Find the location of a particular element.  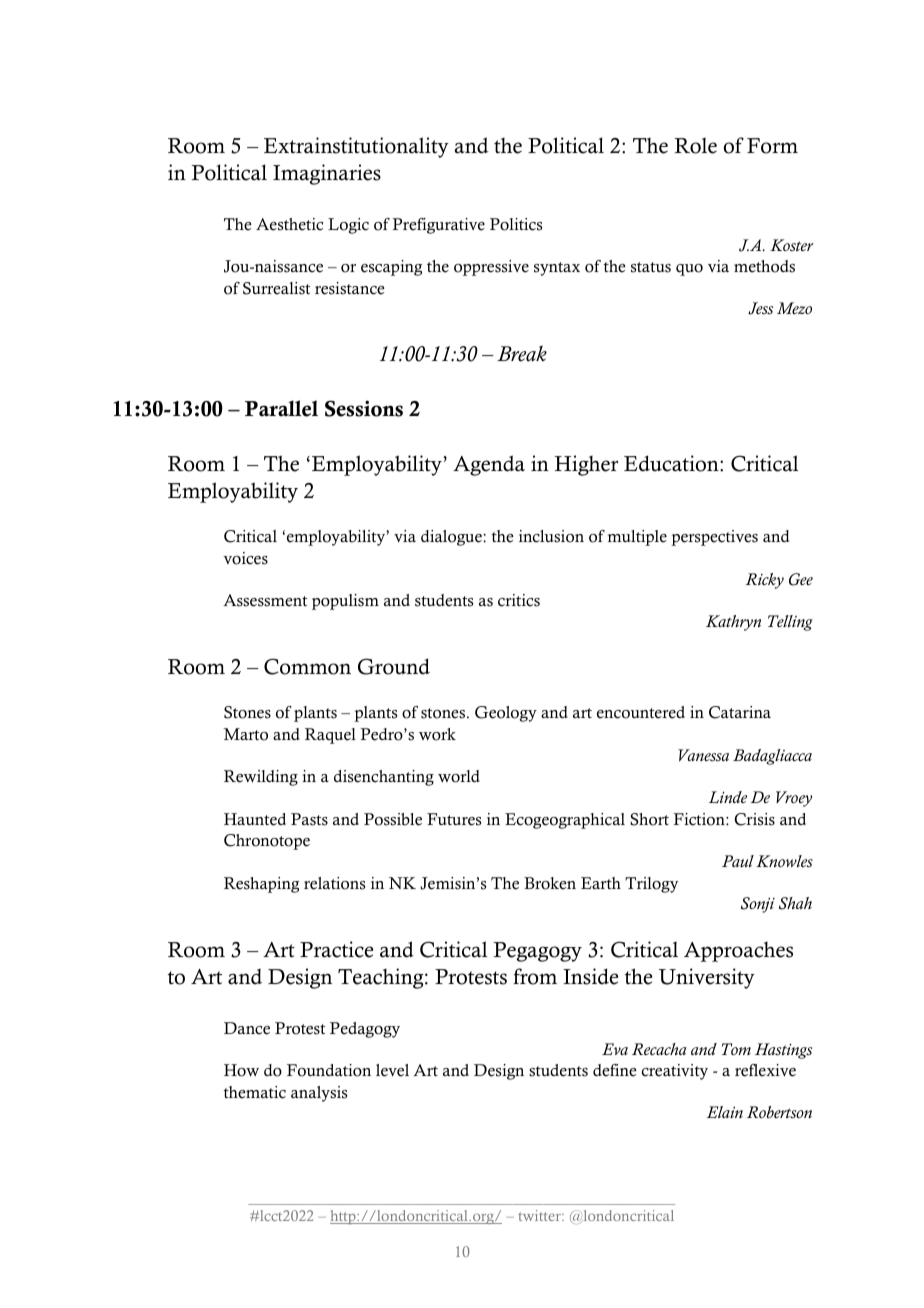

from is located at coordinates (535, 976).
